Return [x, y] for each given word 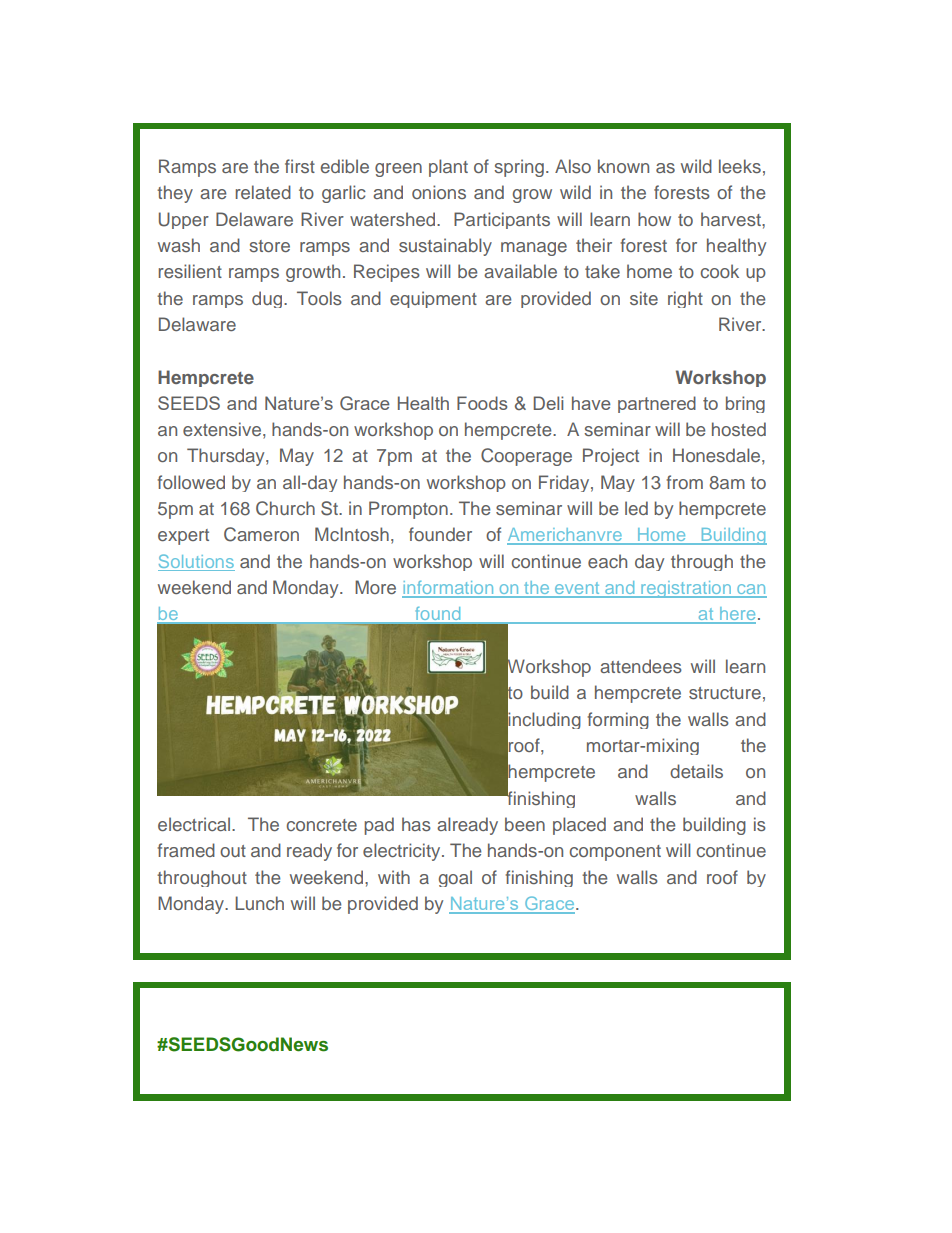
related [263, 192]
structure [725, 693]
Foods [482, 403]
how [654, 219]
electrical [195, 824]
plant [448, 168]
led [636, 508]
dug [268, 299]
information [449, 589]
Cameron [261, 534]
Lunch [259, 903]
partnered [657, 404]
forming [618, 720]
